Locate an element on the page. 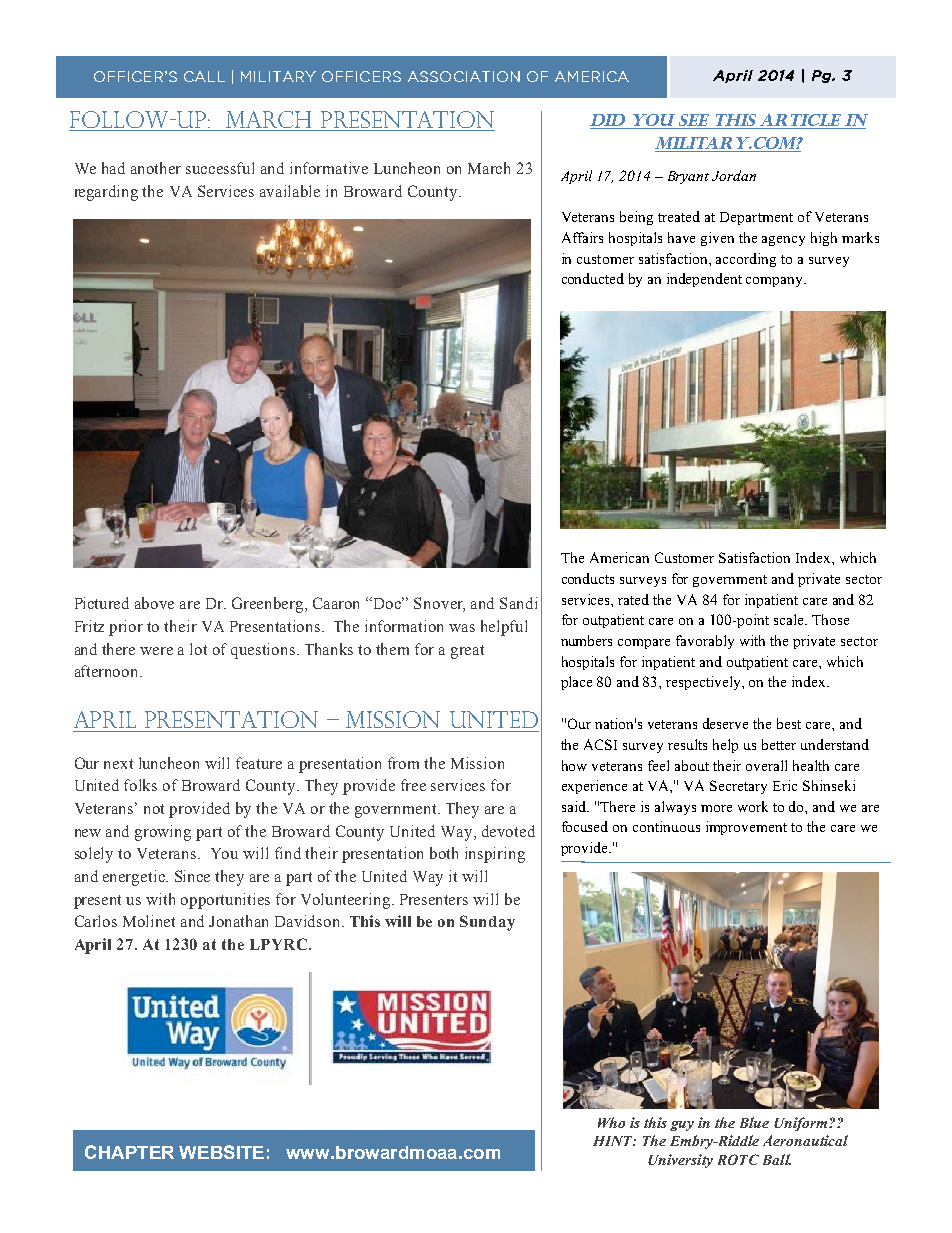 The width and height of the page is (952, 1233). CALL is located at coordinates (204, 76).
